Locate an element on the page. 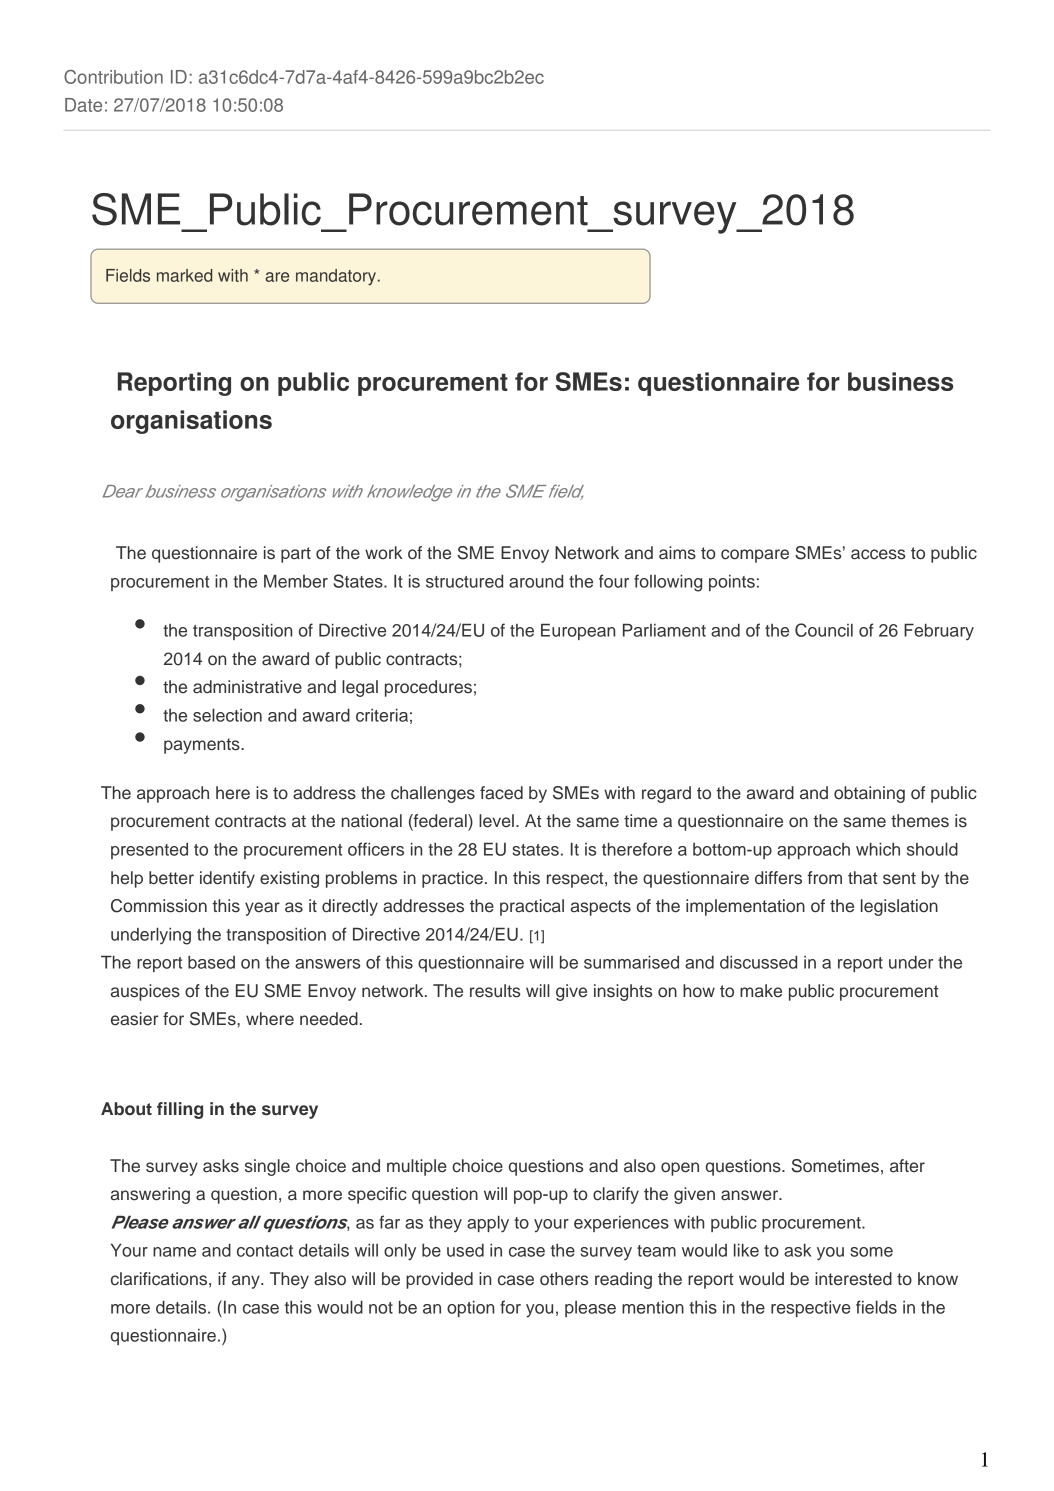  based is located at coordinates (211, 962).
